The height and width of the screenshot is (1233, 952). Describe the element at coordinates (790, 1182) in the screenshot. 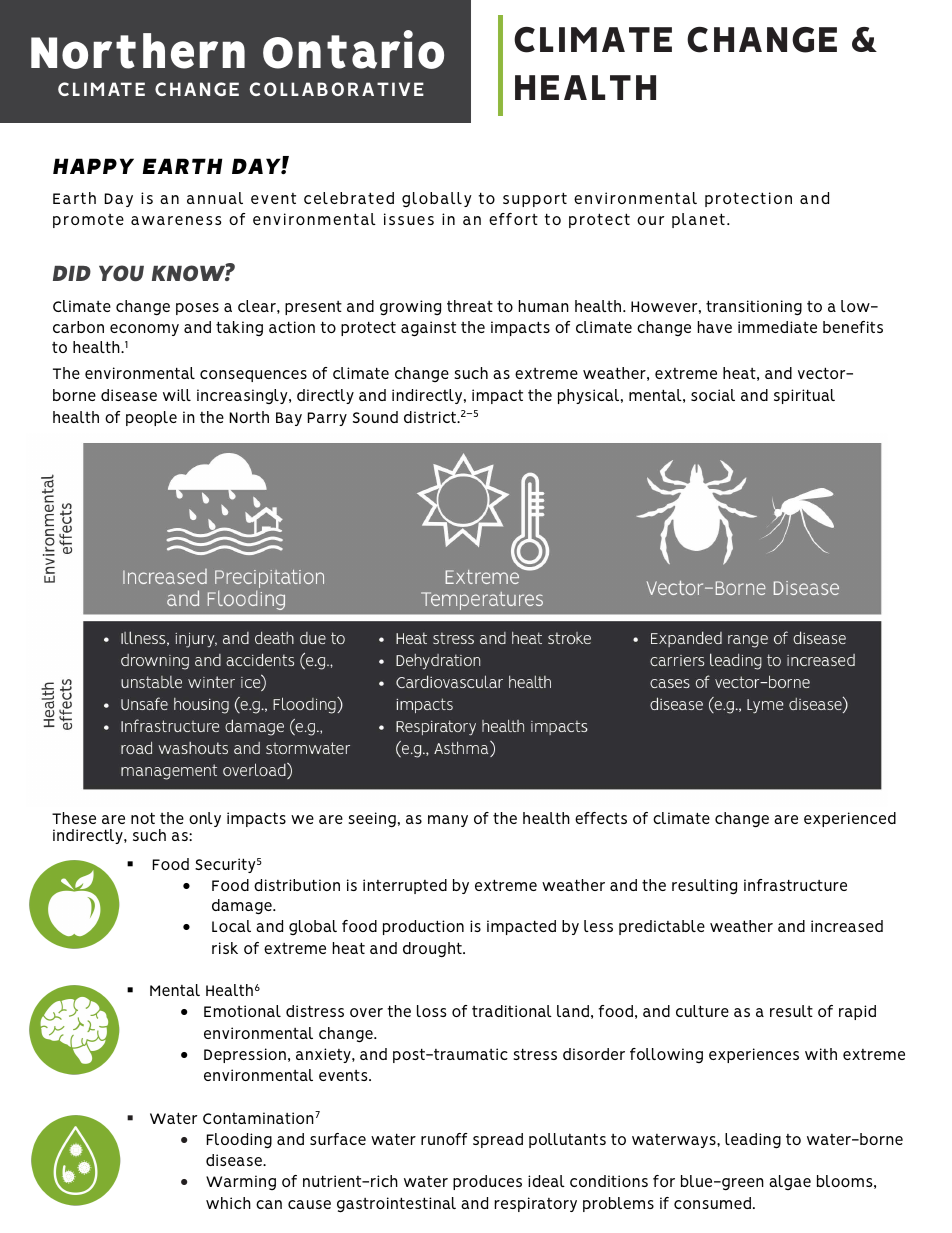

I see `algae` at that location.
